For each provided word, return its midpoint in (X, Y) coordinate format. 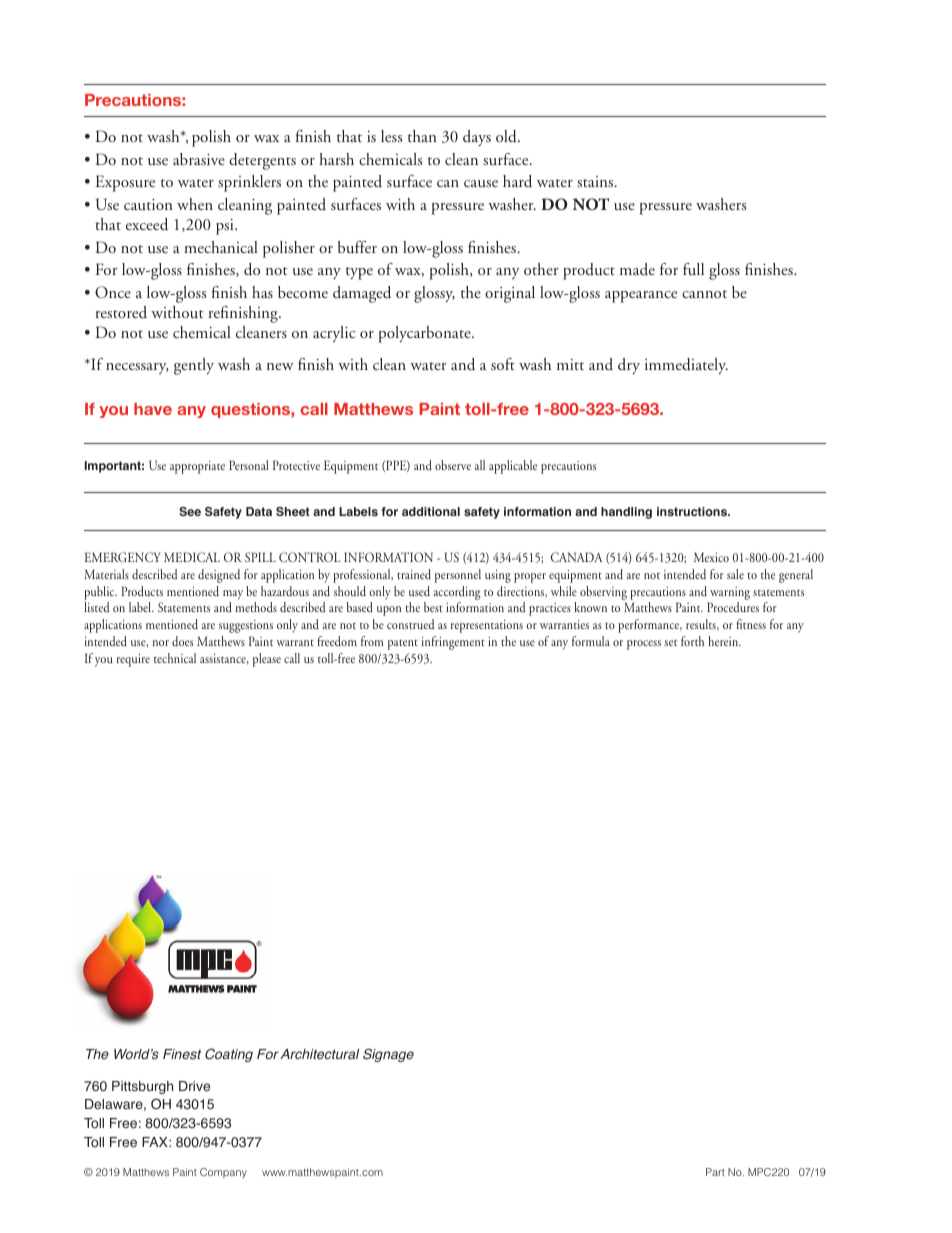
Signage (388, 1055)
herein (724, 641)
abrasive (199, 159)
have (153, 409)
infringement (453, 643)
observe (453, 465)
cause (481, 184)
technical (175, 658)
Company (223, 1173)
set (670, 643)
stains (596, 181)
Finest (182, 1054)
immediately (686, 366)
